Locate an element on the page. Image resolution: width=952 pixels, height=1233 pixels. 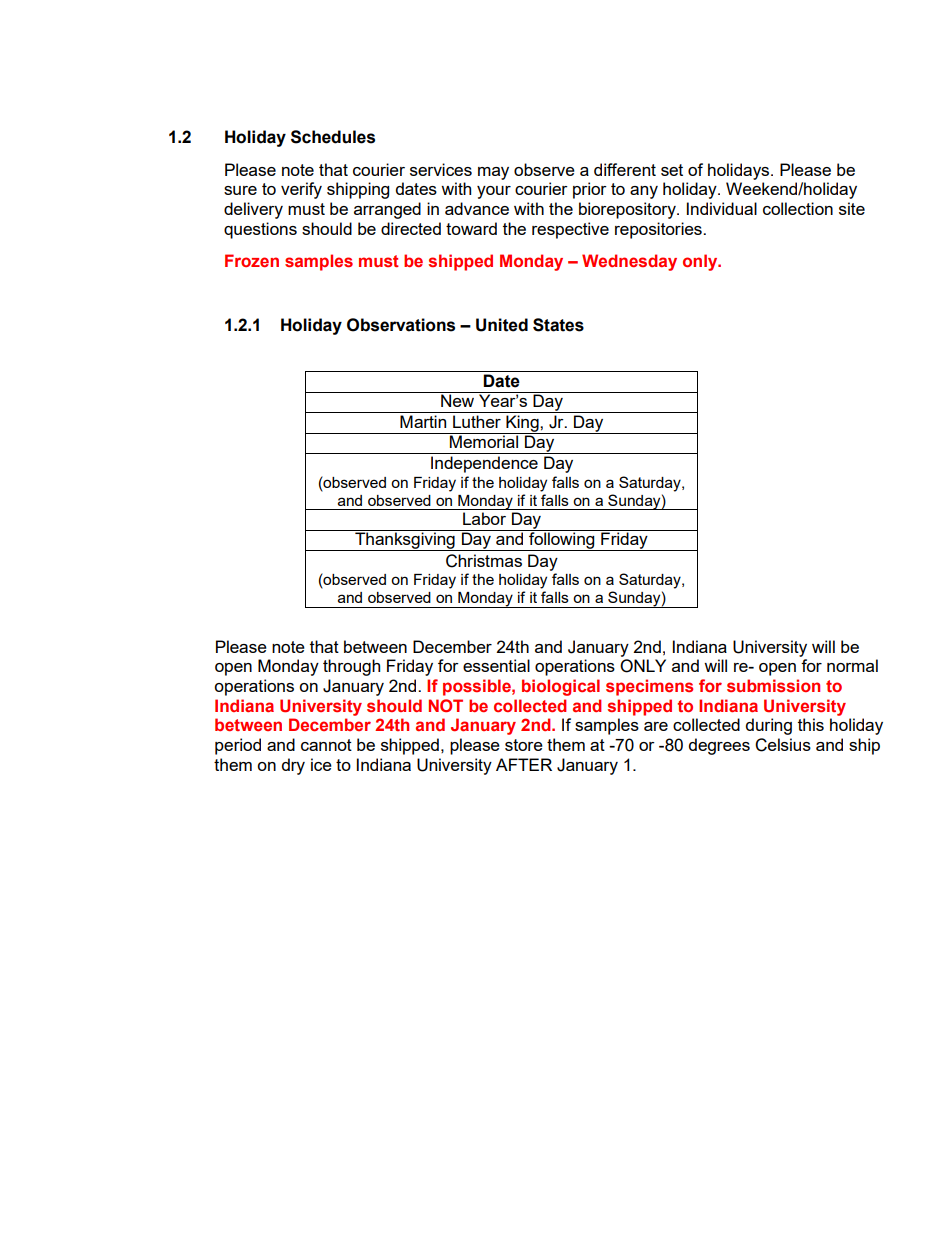
Christmas is located at coordinates (484, 561).
